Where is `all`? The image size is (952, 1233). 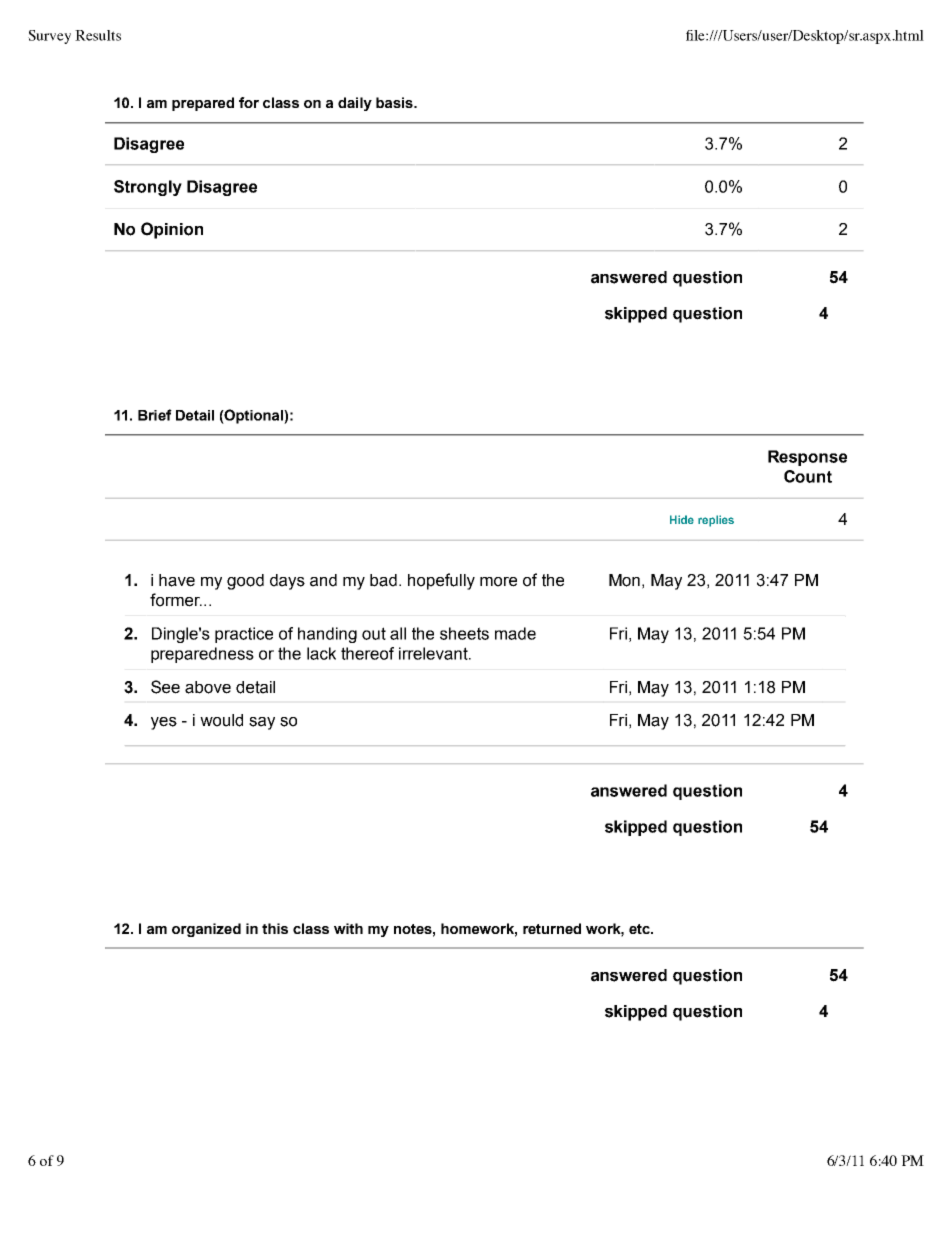
all is located at coordinates (398, 633).
